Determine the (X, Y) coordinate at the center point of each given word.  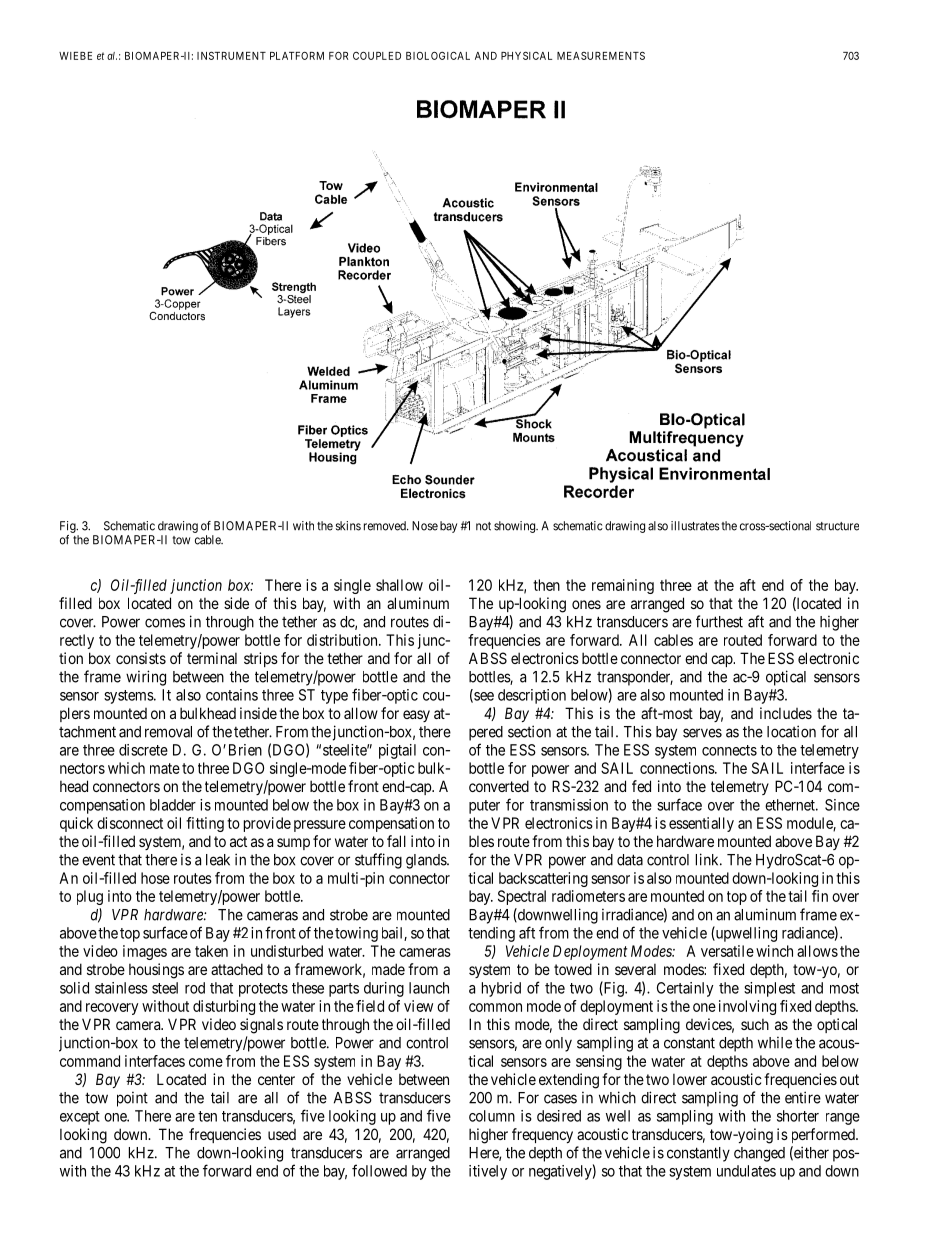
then (546, 585)
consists (141, 658)
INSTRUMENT (231, 55)
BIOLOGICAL (438, 55)
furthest (719, 621)
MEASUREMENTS (601, 55)
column (492, 1116)
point (132, 1099)
